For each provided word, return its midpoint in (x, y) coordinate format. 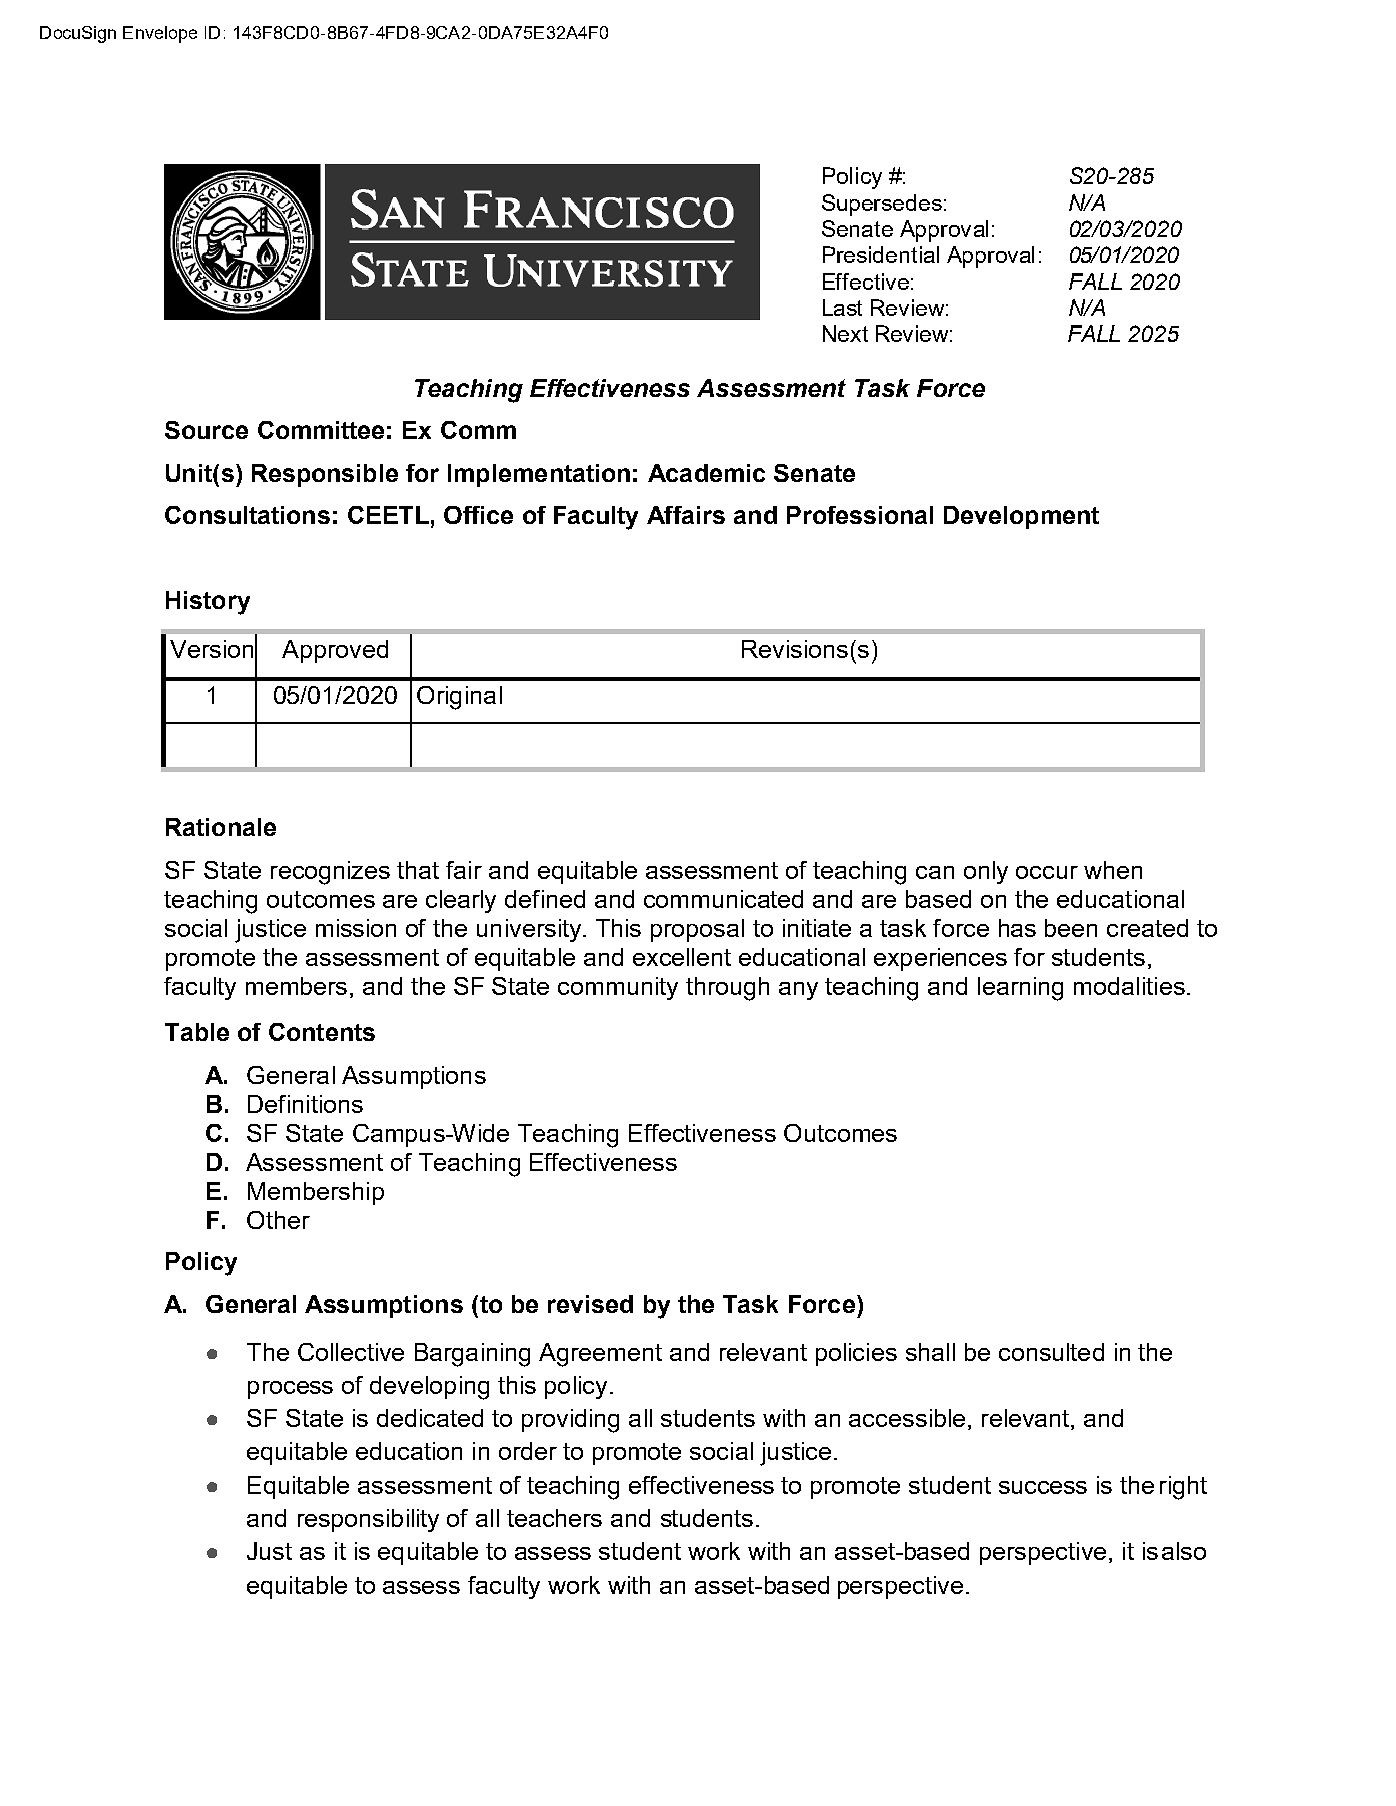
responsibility (368, 1520)
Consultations (247, 515)
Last (842, 307)
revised (590, 1304)
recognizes (330, 873)
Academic (706, 473)
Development (1021, 517)
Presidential (881, 254)
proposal (697, 930)
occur (1047, 872)
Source (206, 430)
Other (278, 1220)
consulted (1051, 1352)
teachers (554, 1518)
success (1043, 1487)
